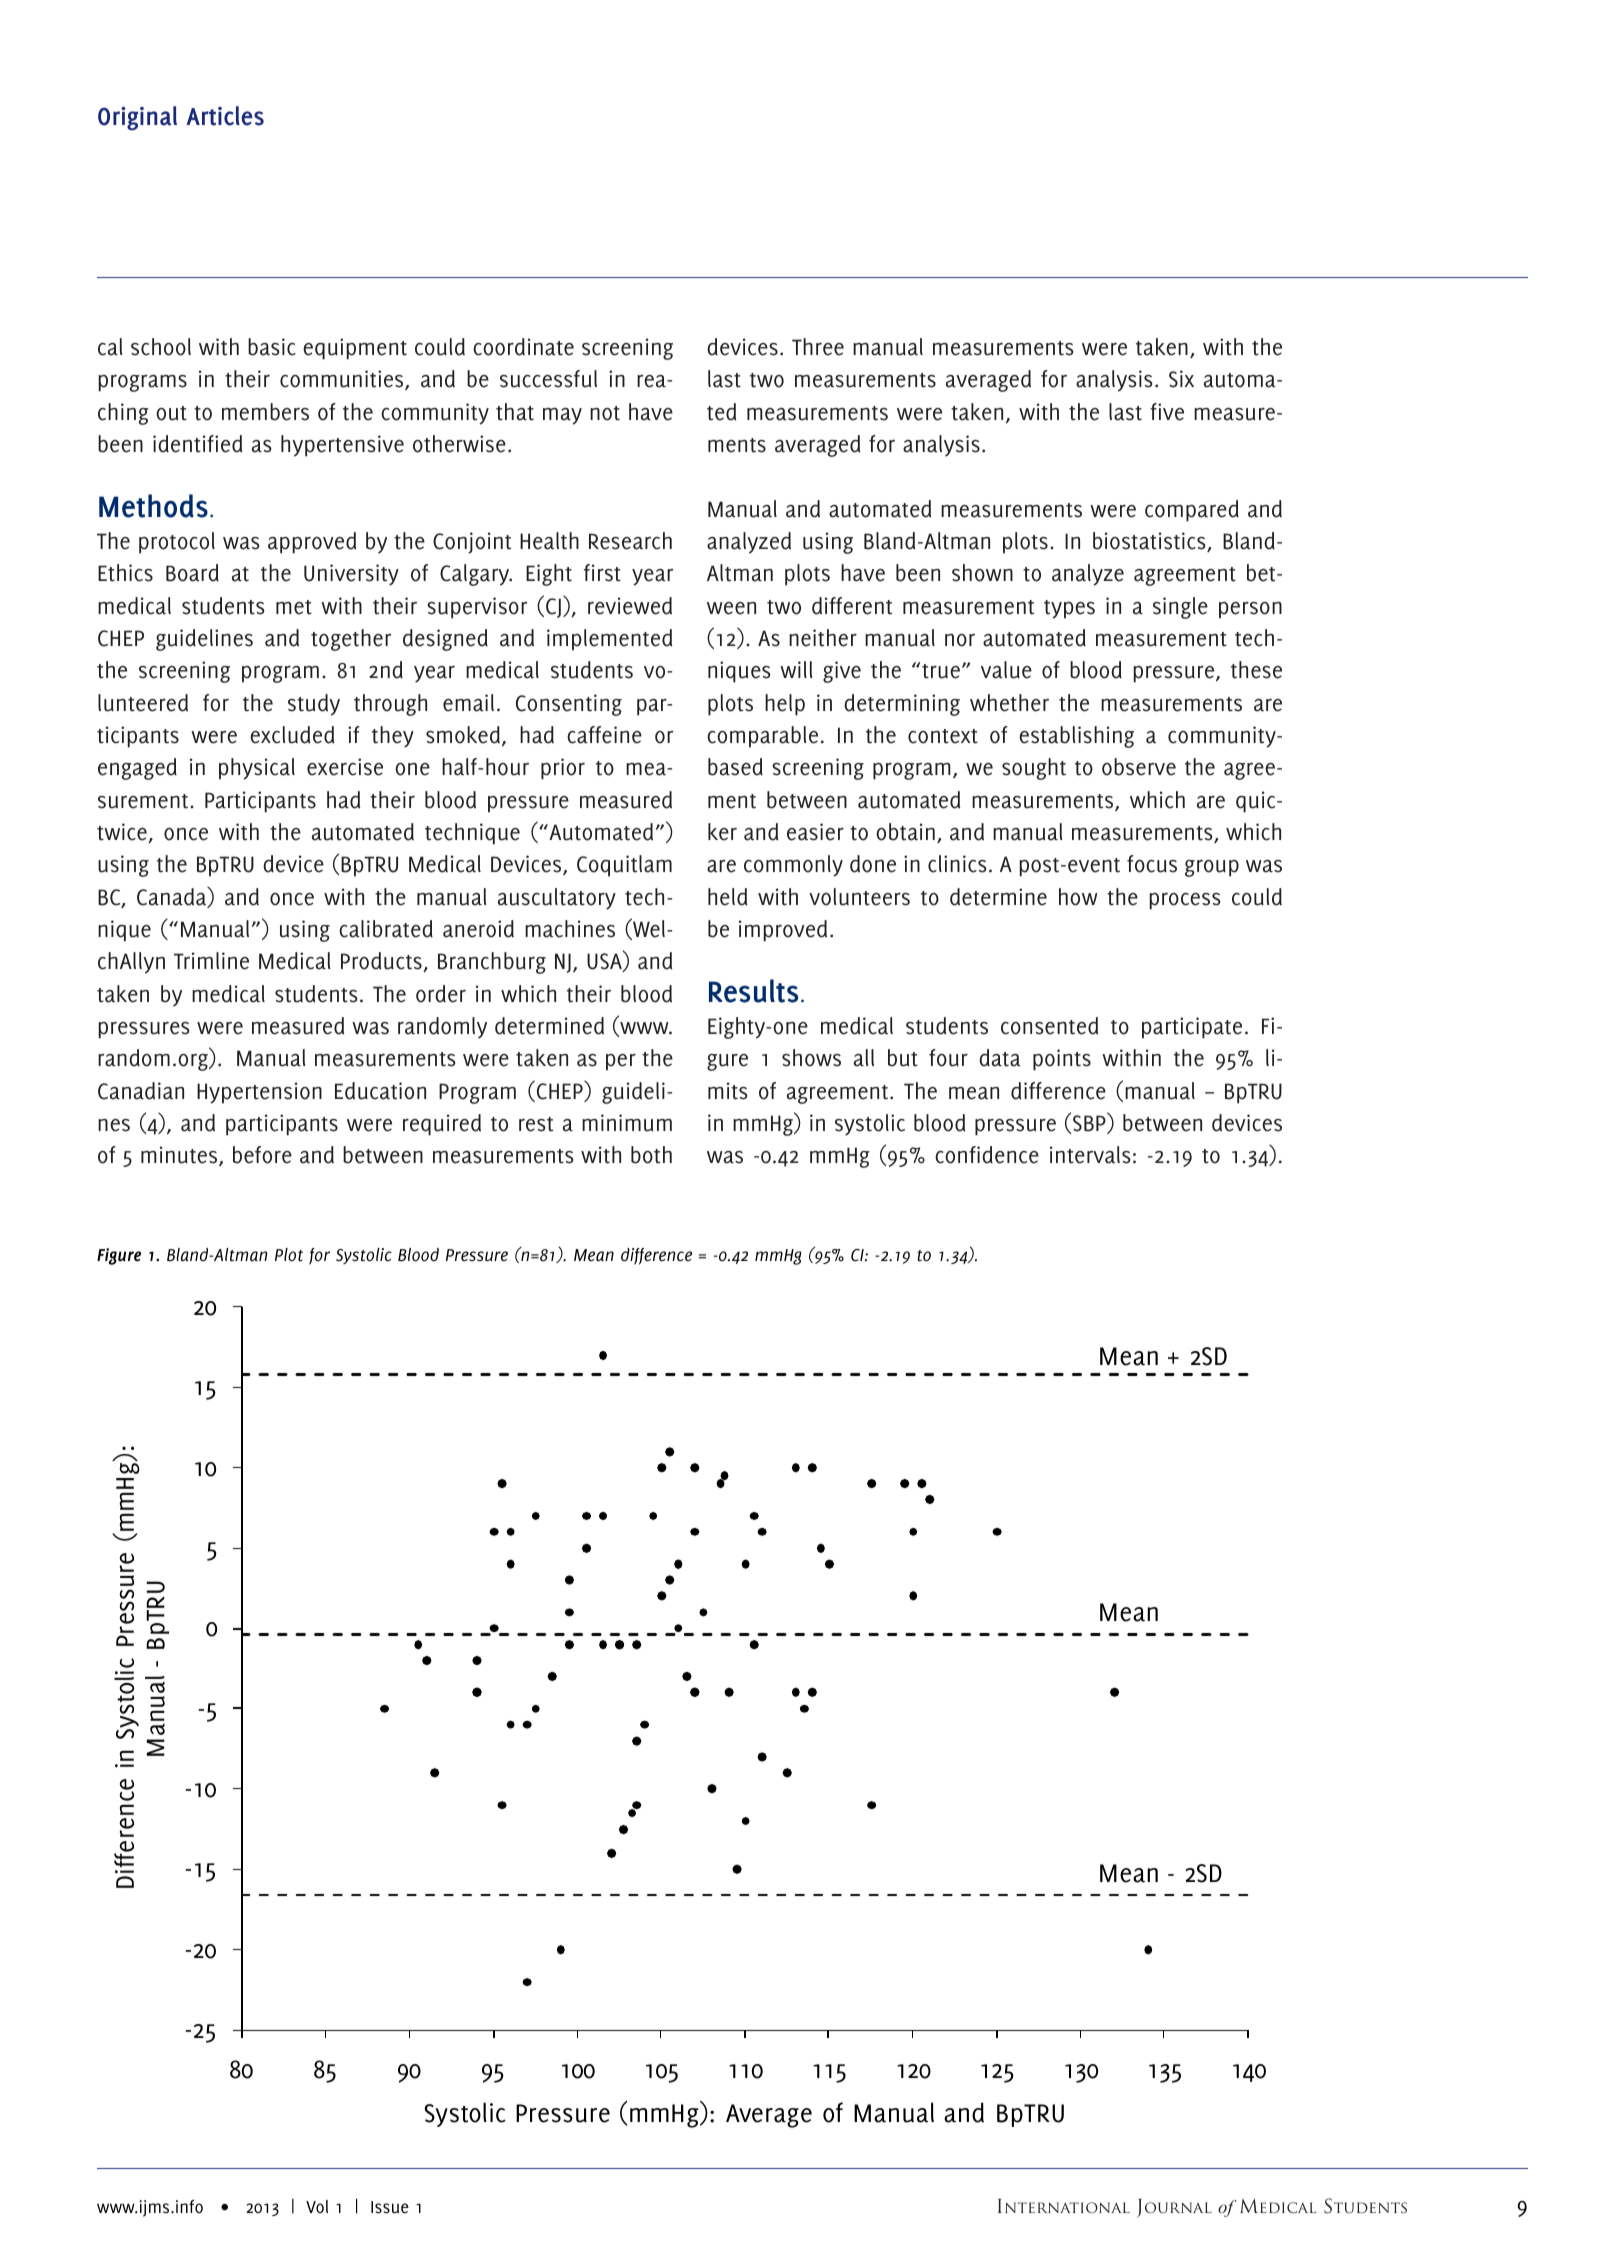 The width and height of the screenshot is (1603, 2268). I want to click on Six, so click(1181, 379).
